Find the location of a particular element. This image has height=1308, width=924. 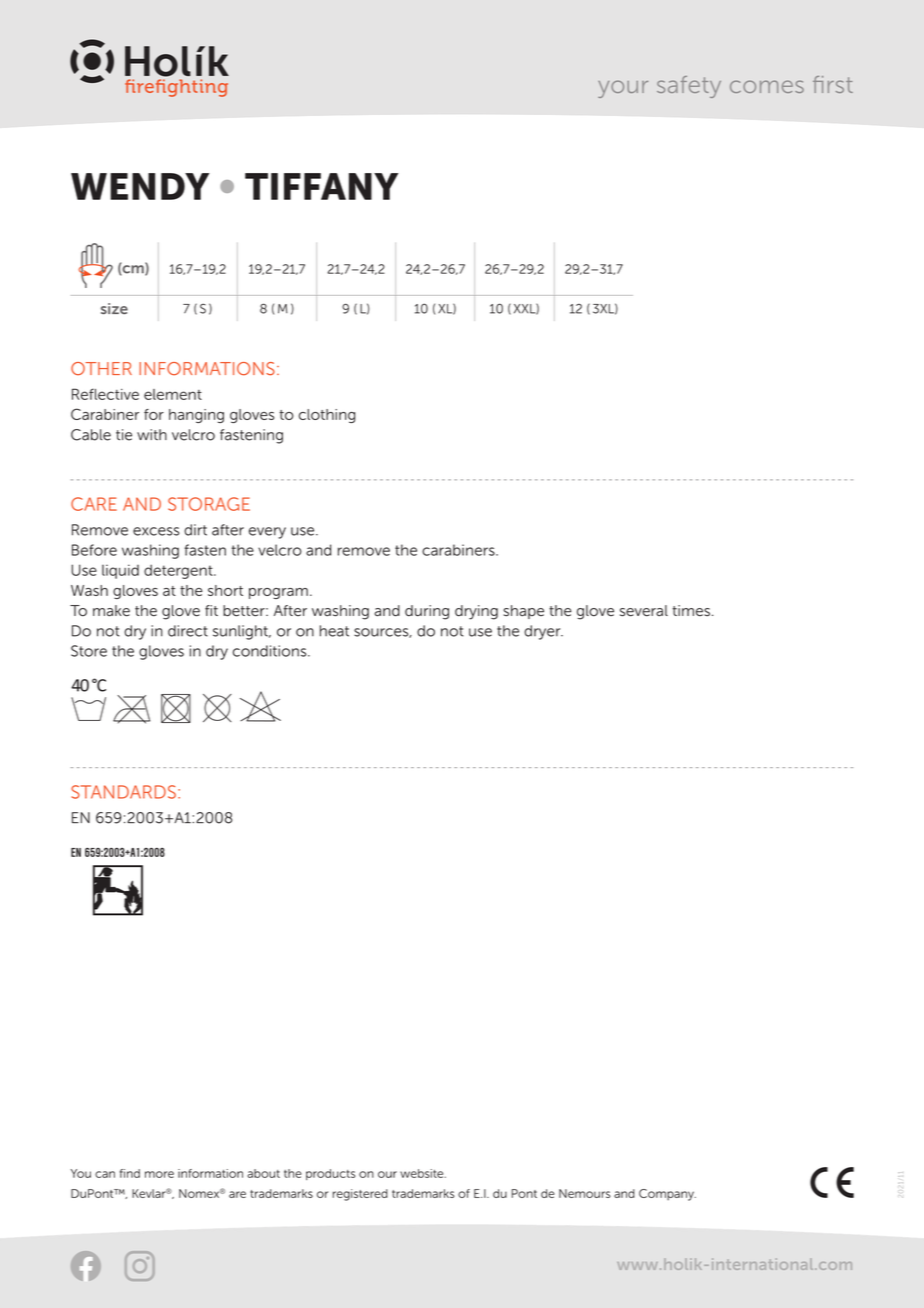

your is located at coordinates (623, 89).
